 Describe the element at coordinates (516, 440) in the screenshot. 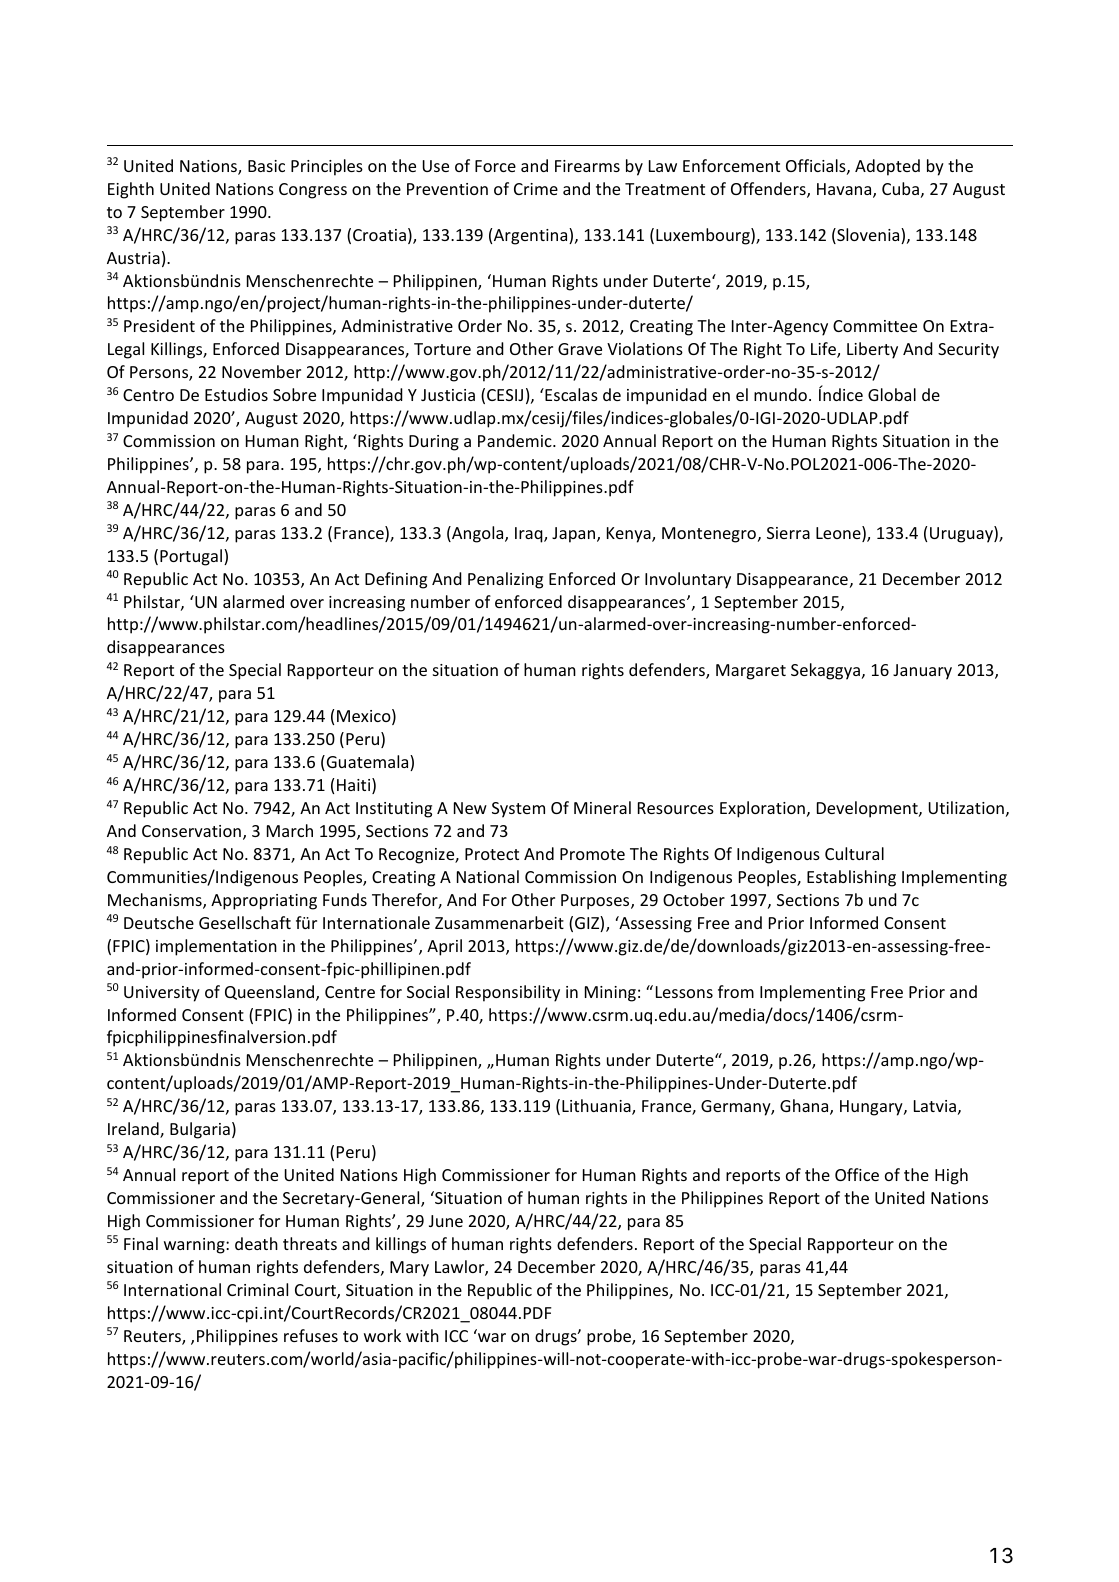

I see `Pandemic` at that location.
